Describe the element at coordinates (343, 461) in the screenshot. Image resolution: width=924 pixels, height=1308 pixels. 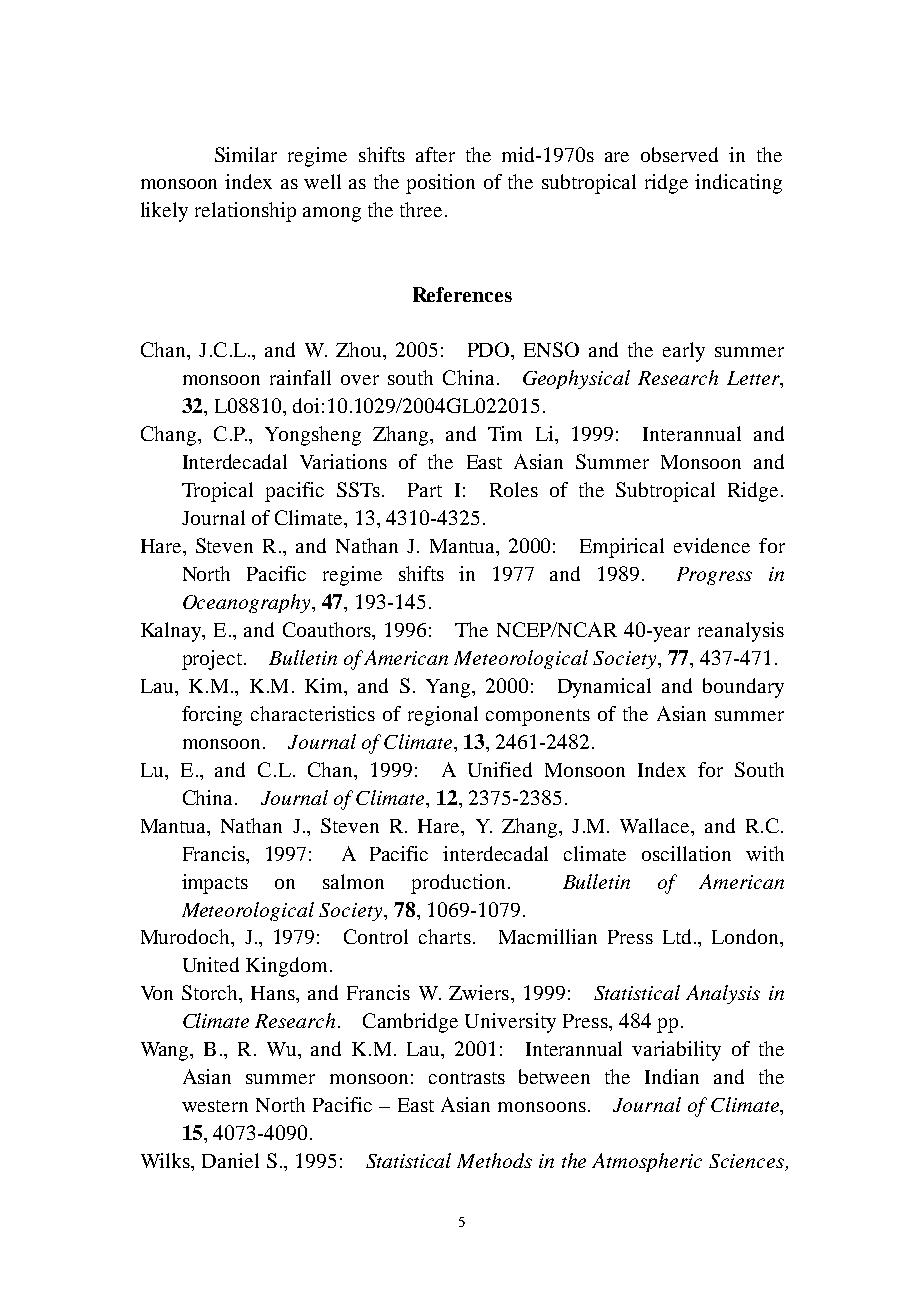
I see `Variations` at that location.
